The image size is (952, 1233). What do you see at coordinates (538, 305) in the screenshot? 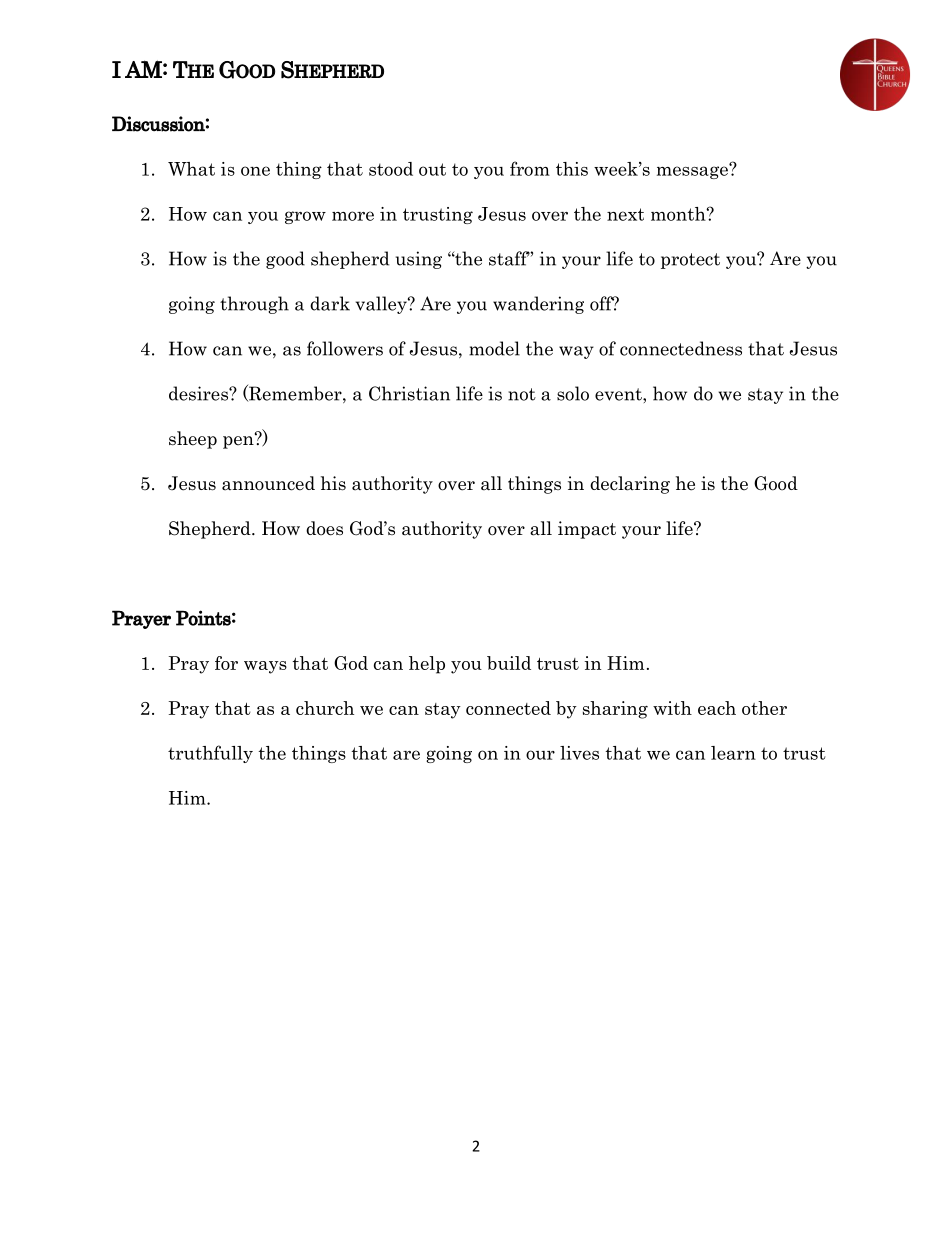
I see `wandering` at bounding box center [538, 305].
